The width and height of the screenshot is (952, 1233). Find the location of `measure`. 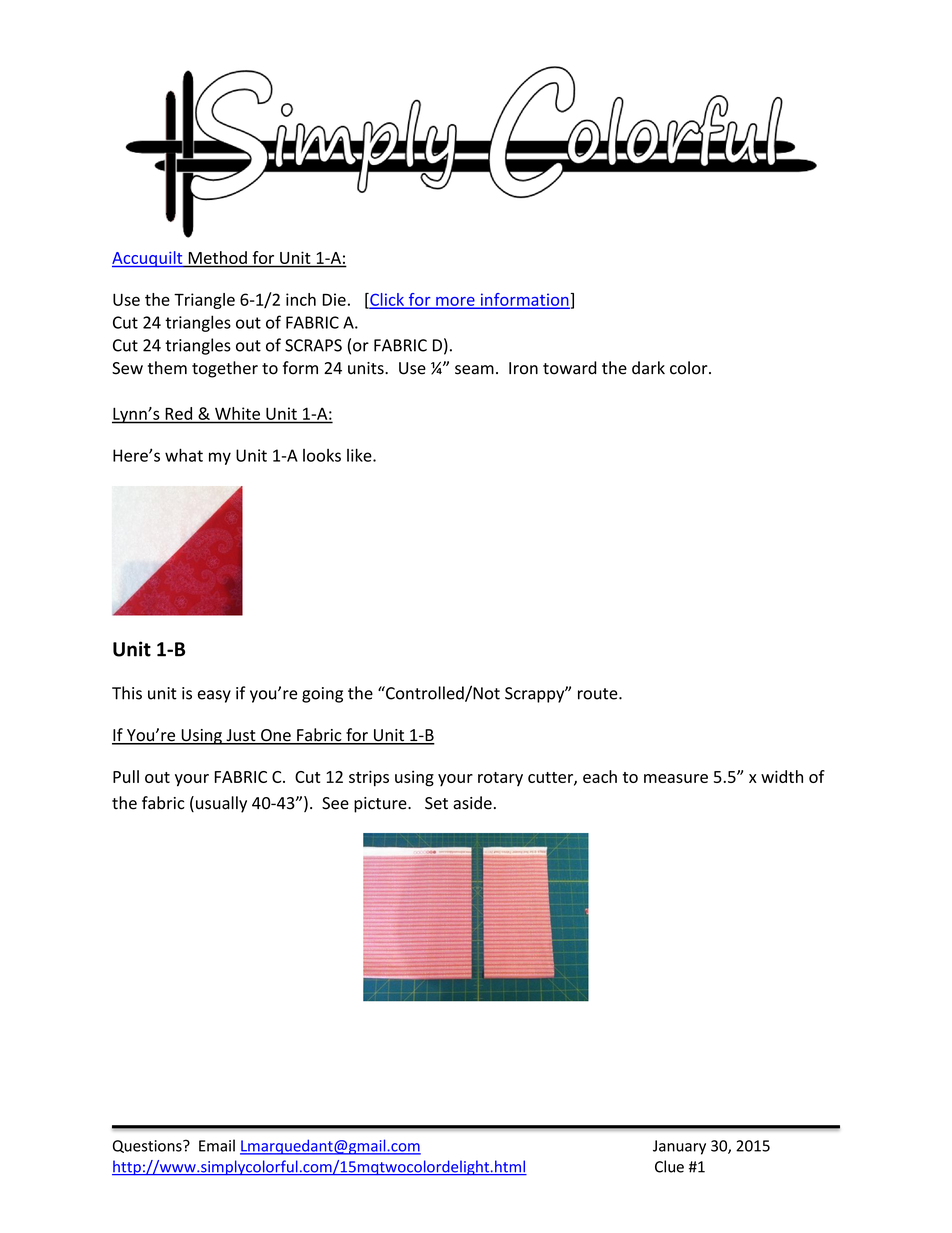

measure is located at coordinates (676, 778).
